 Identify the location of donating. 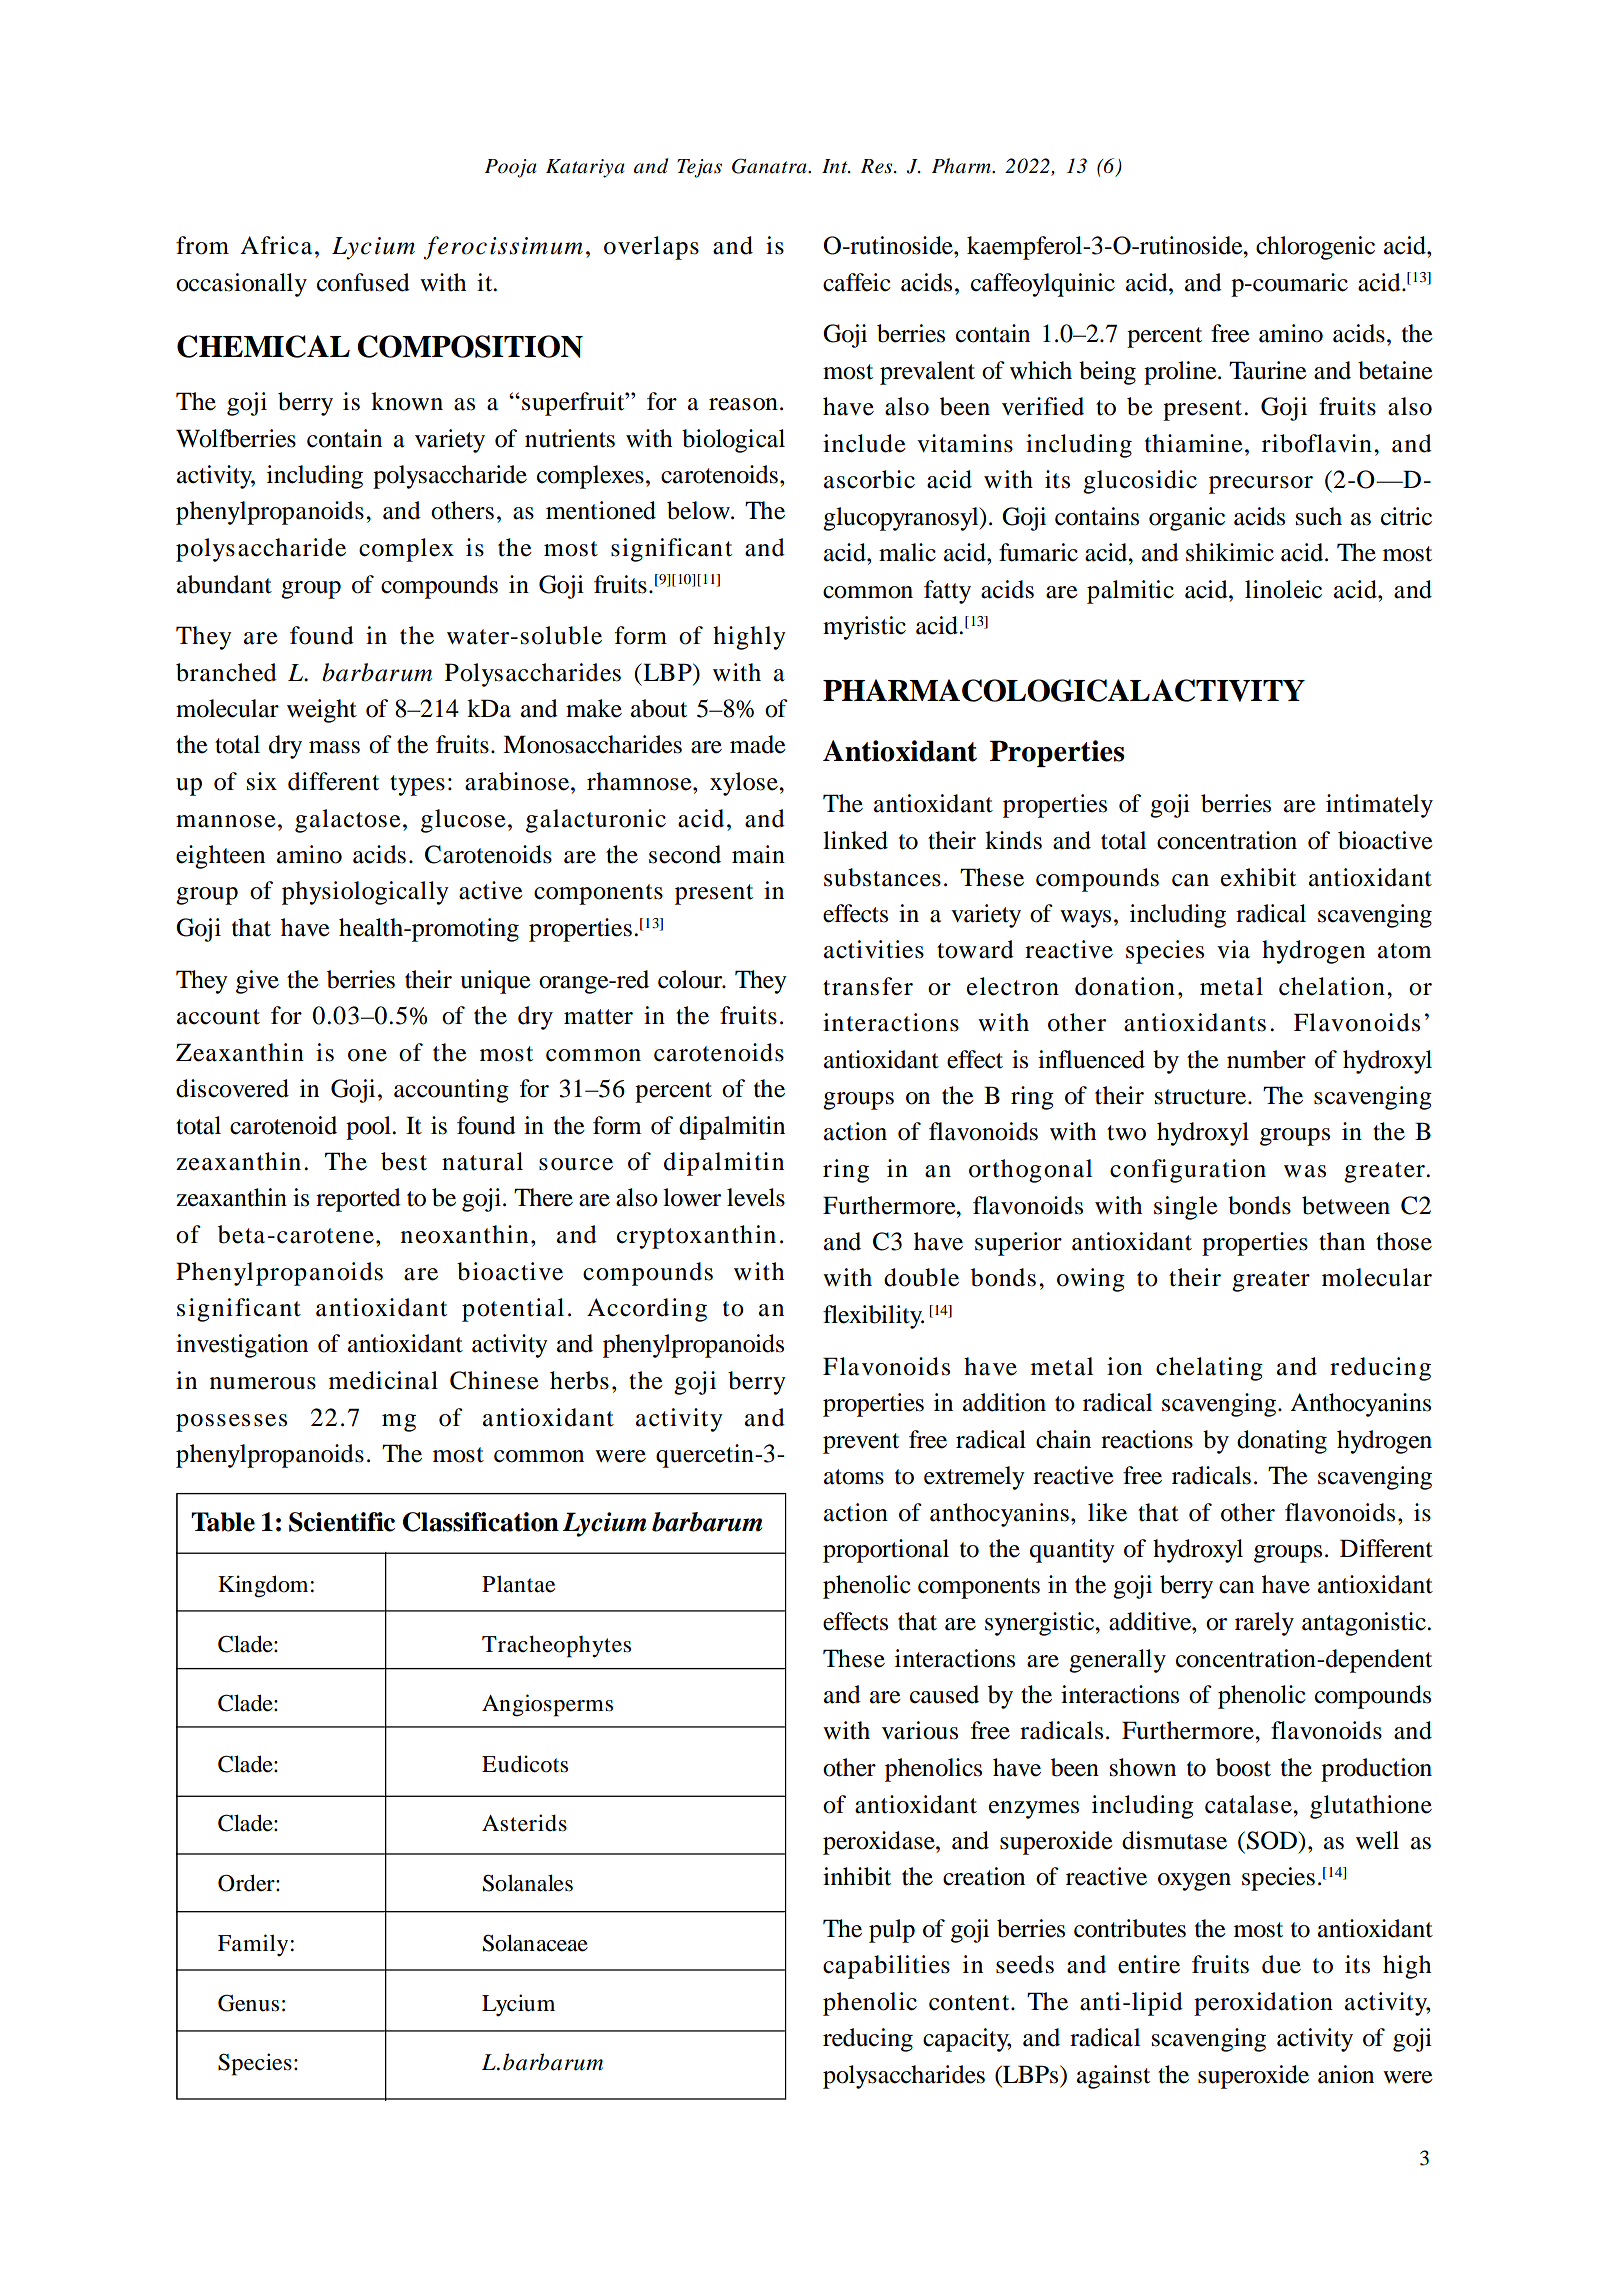
(1282, 1442).
